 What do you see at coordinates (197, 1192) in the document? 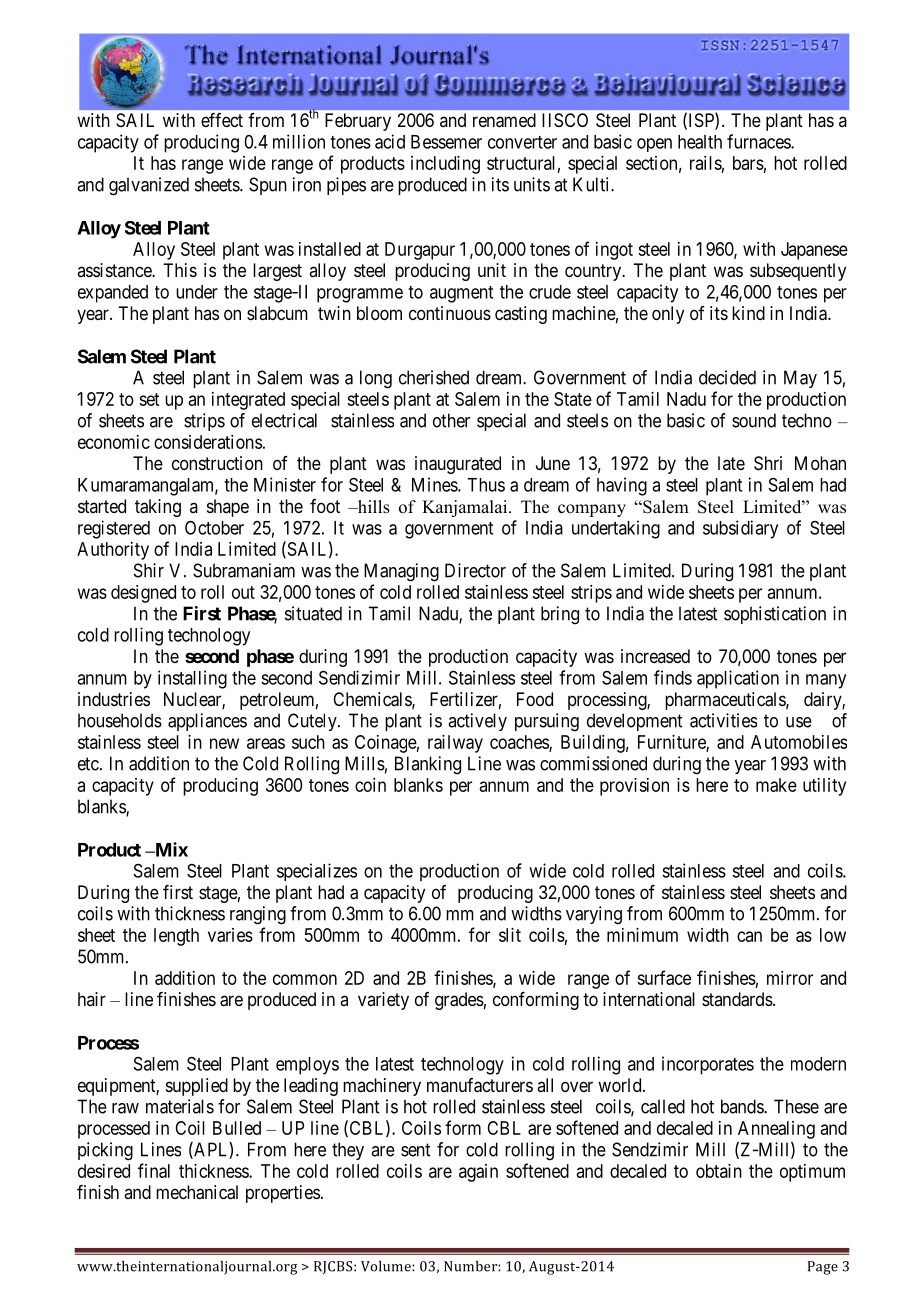
I see `mechanical` at bounding box center [197, 1192].
